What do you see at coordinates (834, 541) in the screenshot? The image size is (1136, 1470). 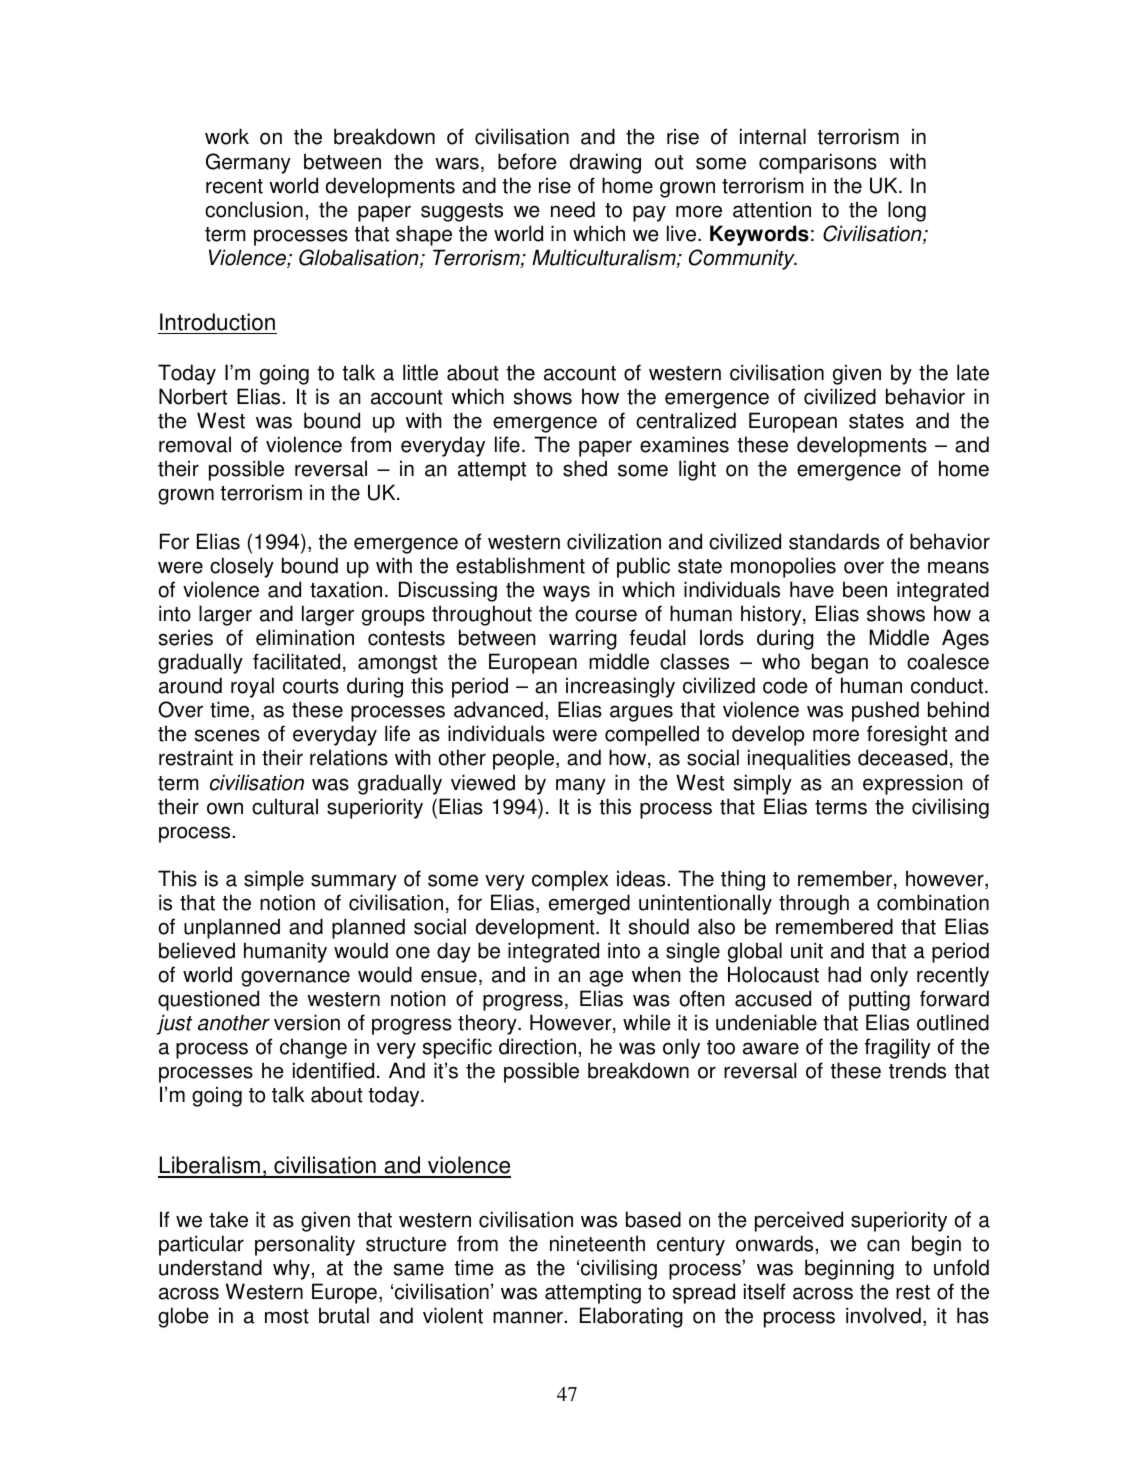 I see `standards` at bounding box center [834, 541].
